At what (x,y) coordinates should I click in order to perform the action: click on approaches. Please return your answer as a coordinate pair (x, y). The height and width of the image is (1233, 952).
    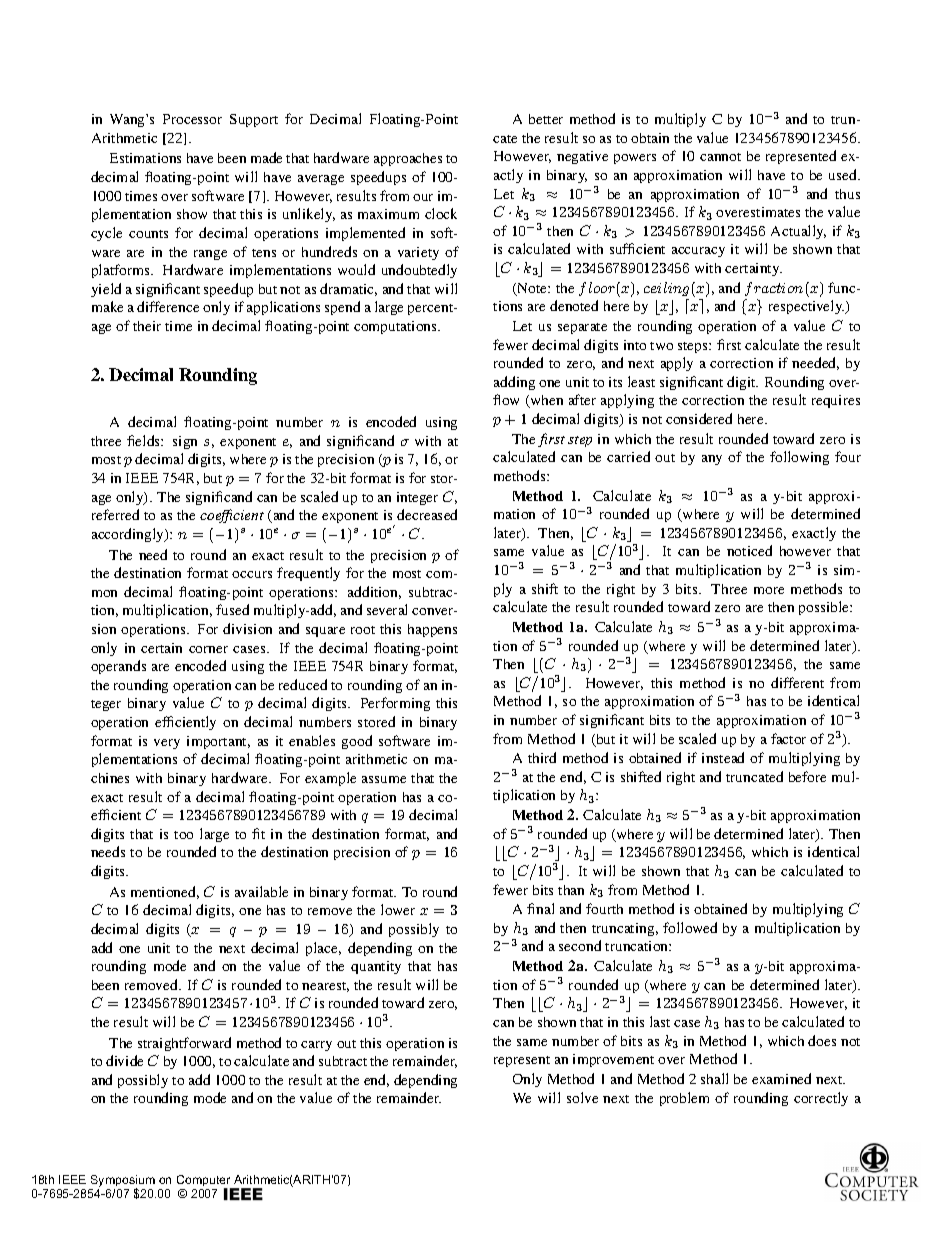
    Looking at the image, I should click on (408, 159).
